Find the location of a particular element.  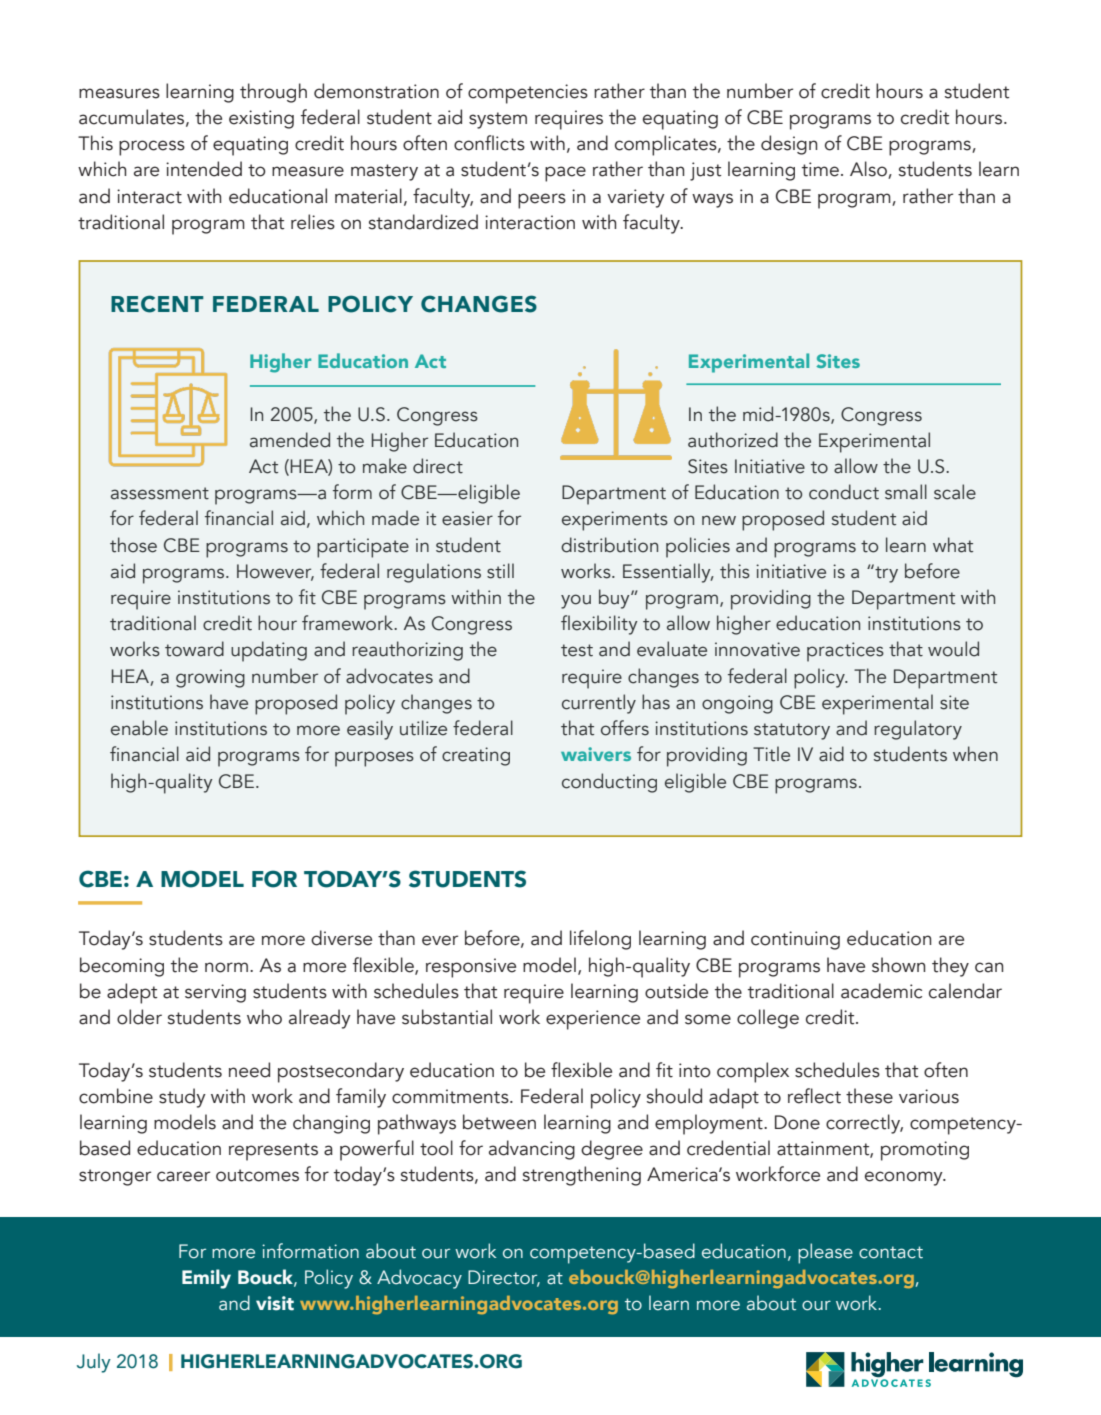

time is located at coordinates (822, 169).
